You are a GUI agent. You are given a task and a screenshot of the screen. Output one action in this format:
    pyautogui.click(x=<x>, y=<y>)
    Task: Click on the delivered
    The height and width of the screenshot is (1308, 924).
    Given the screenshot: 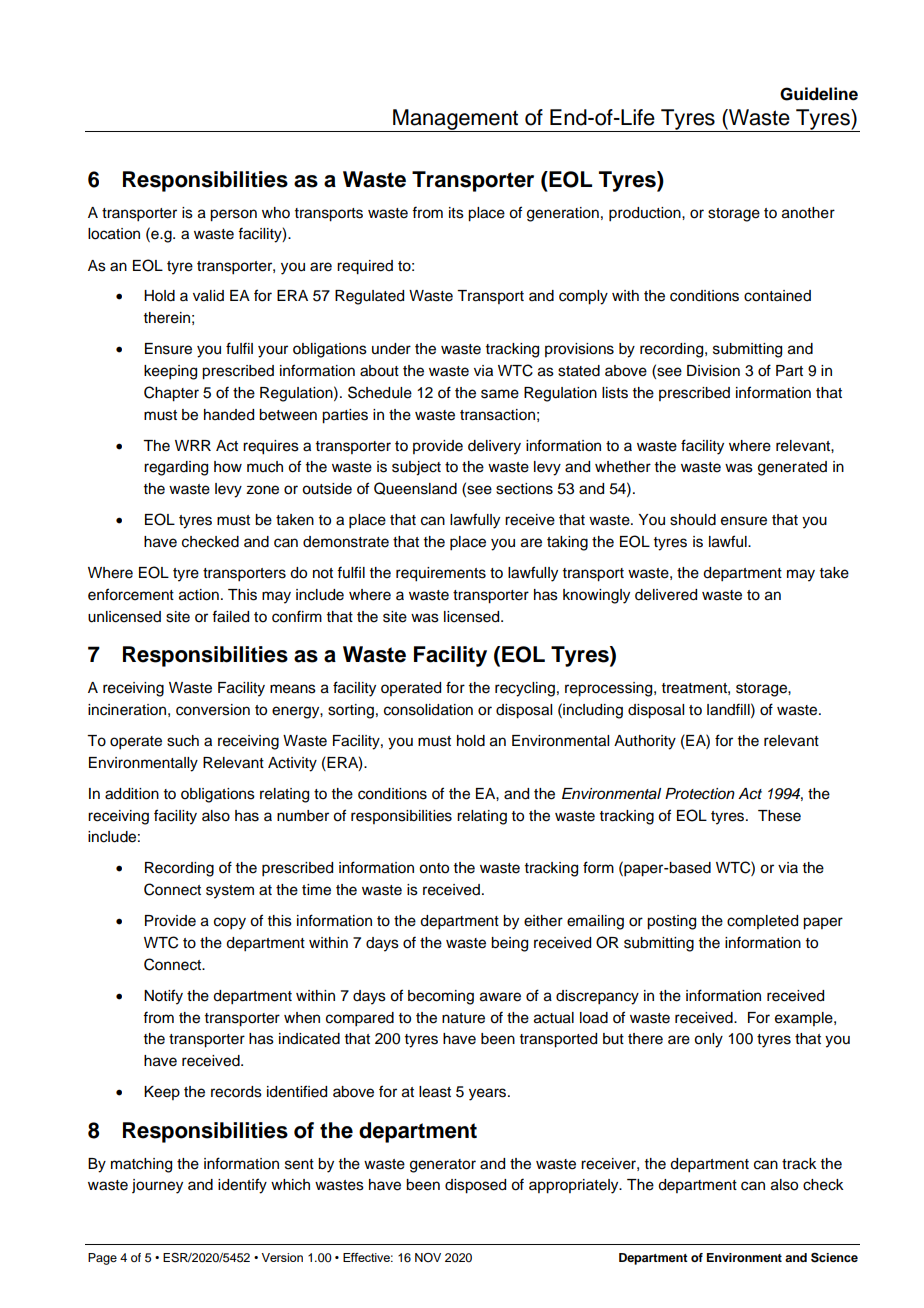 What is the action you would take?
    pyautogui.click(x=666, y=595)
